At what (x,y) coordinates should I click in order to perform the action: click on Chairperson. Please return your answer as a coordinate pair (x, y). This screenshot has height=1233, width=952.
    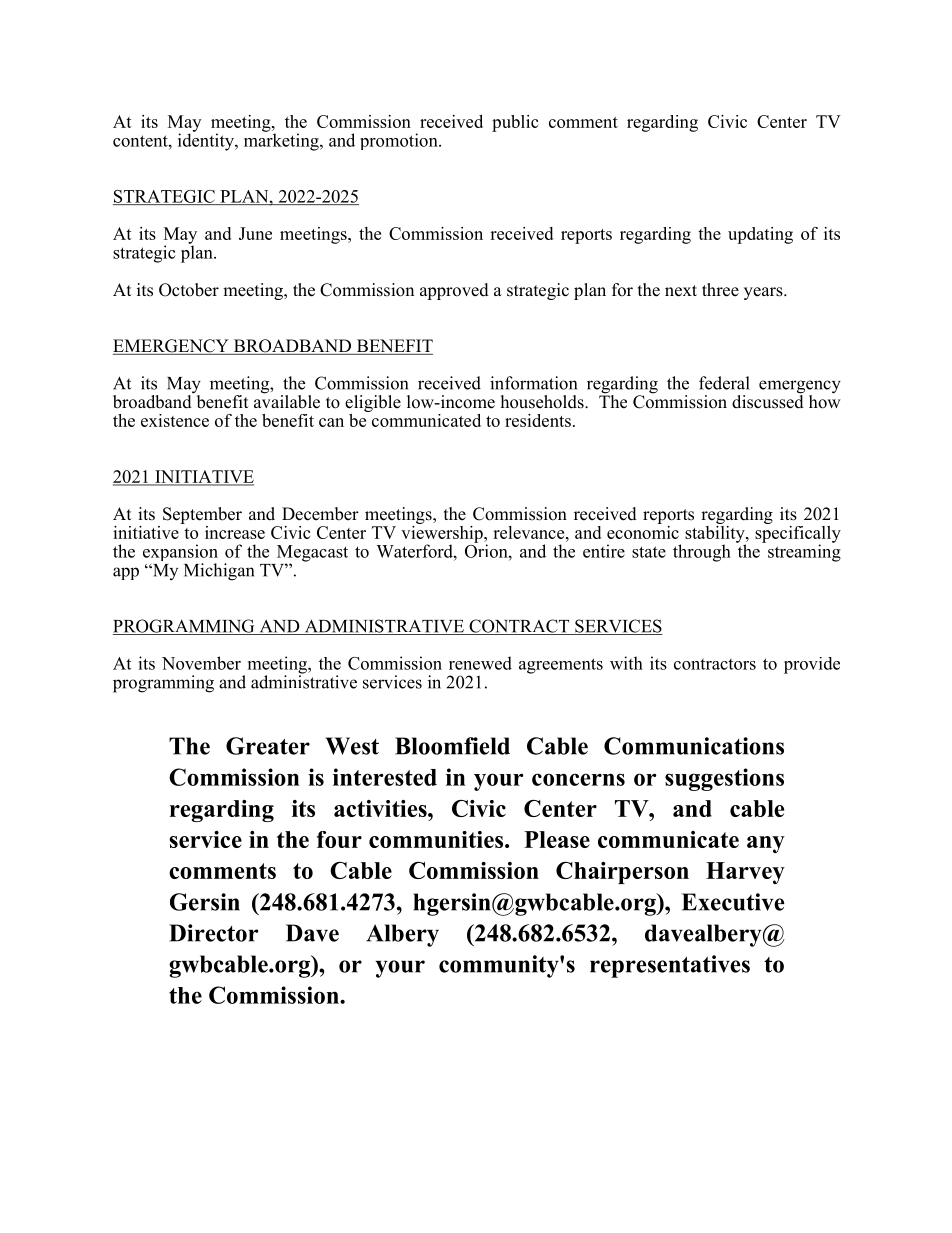
    Looking at the image, I should click on (622, 873).
